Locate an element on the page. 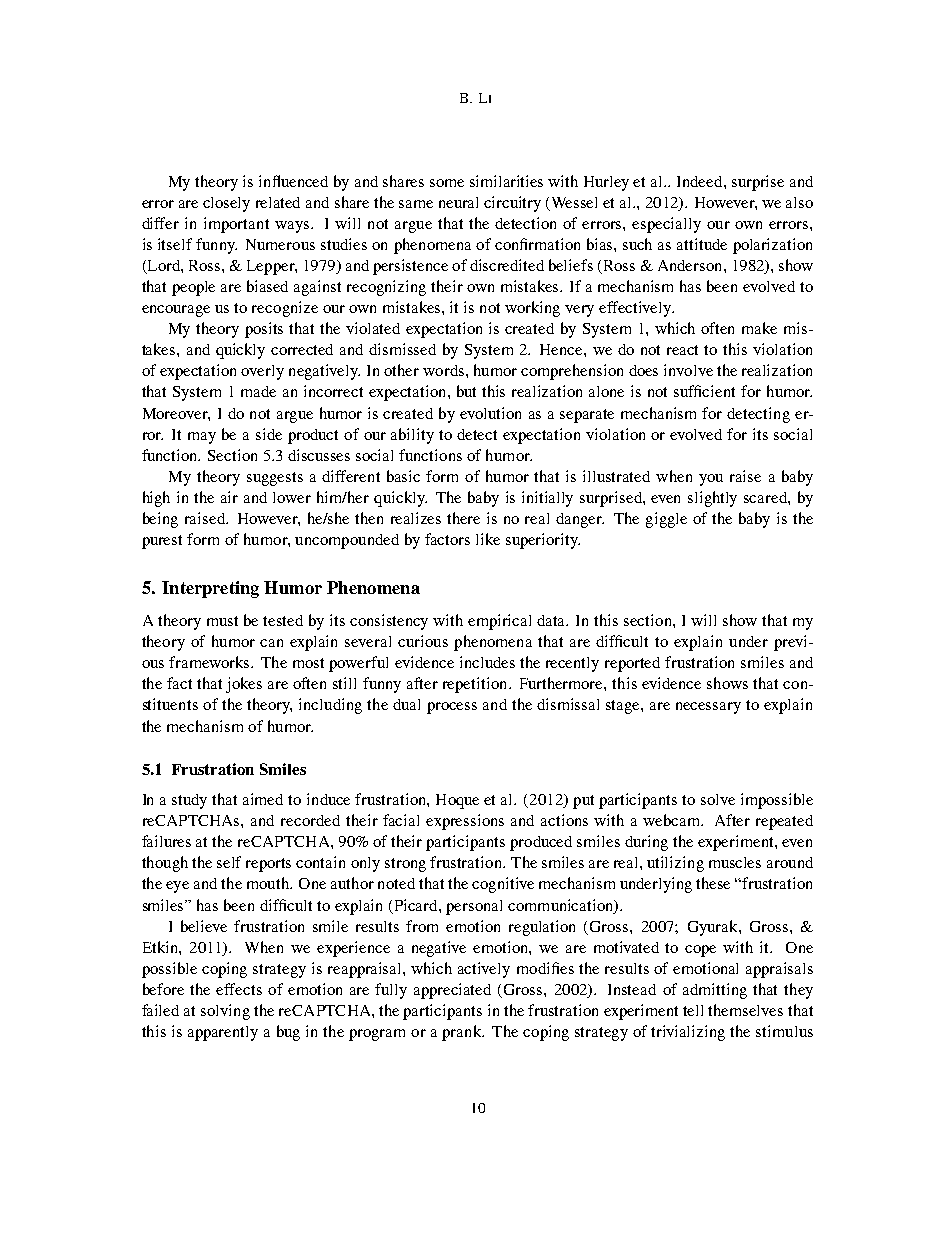  appreciated is located at coordinates (452, 991).
